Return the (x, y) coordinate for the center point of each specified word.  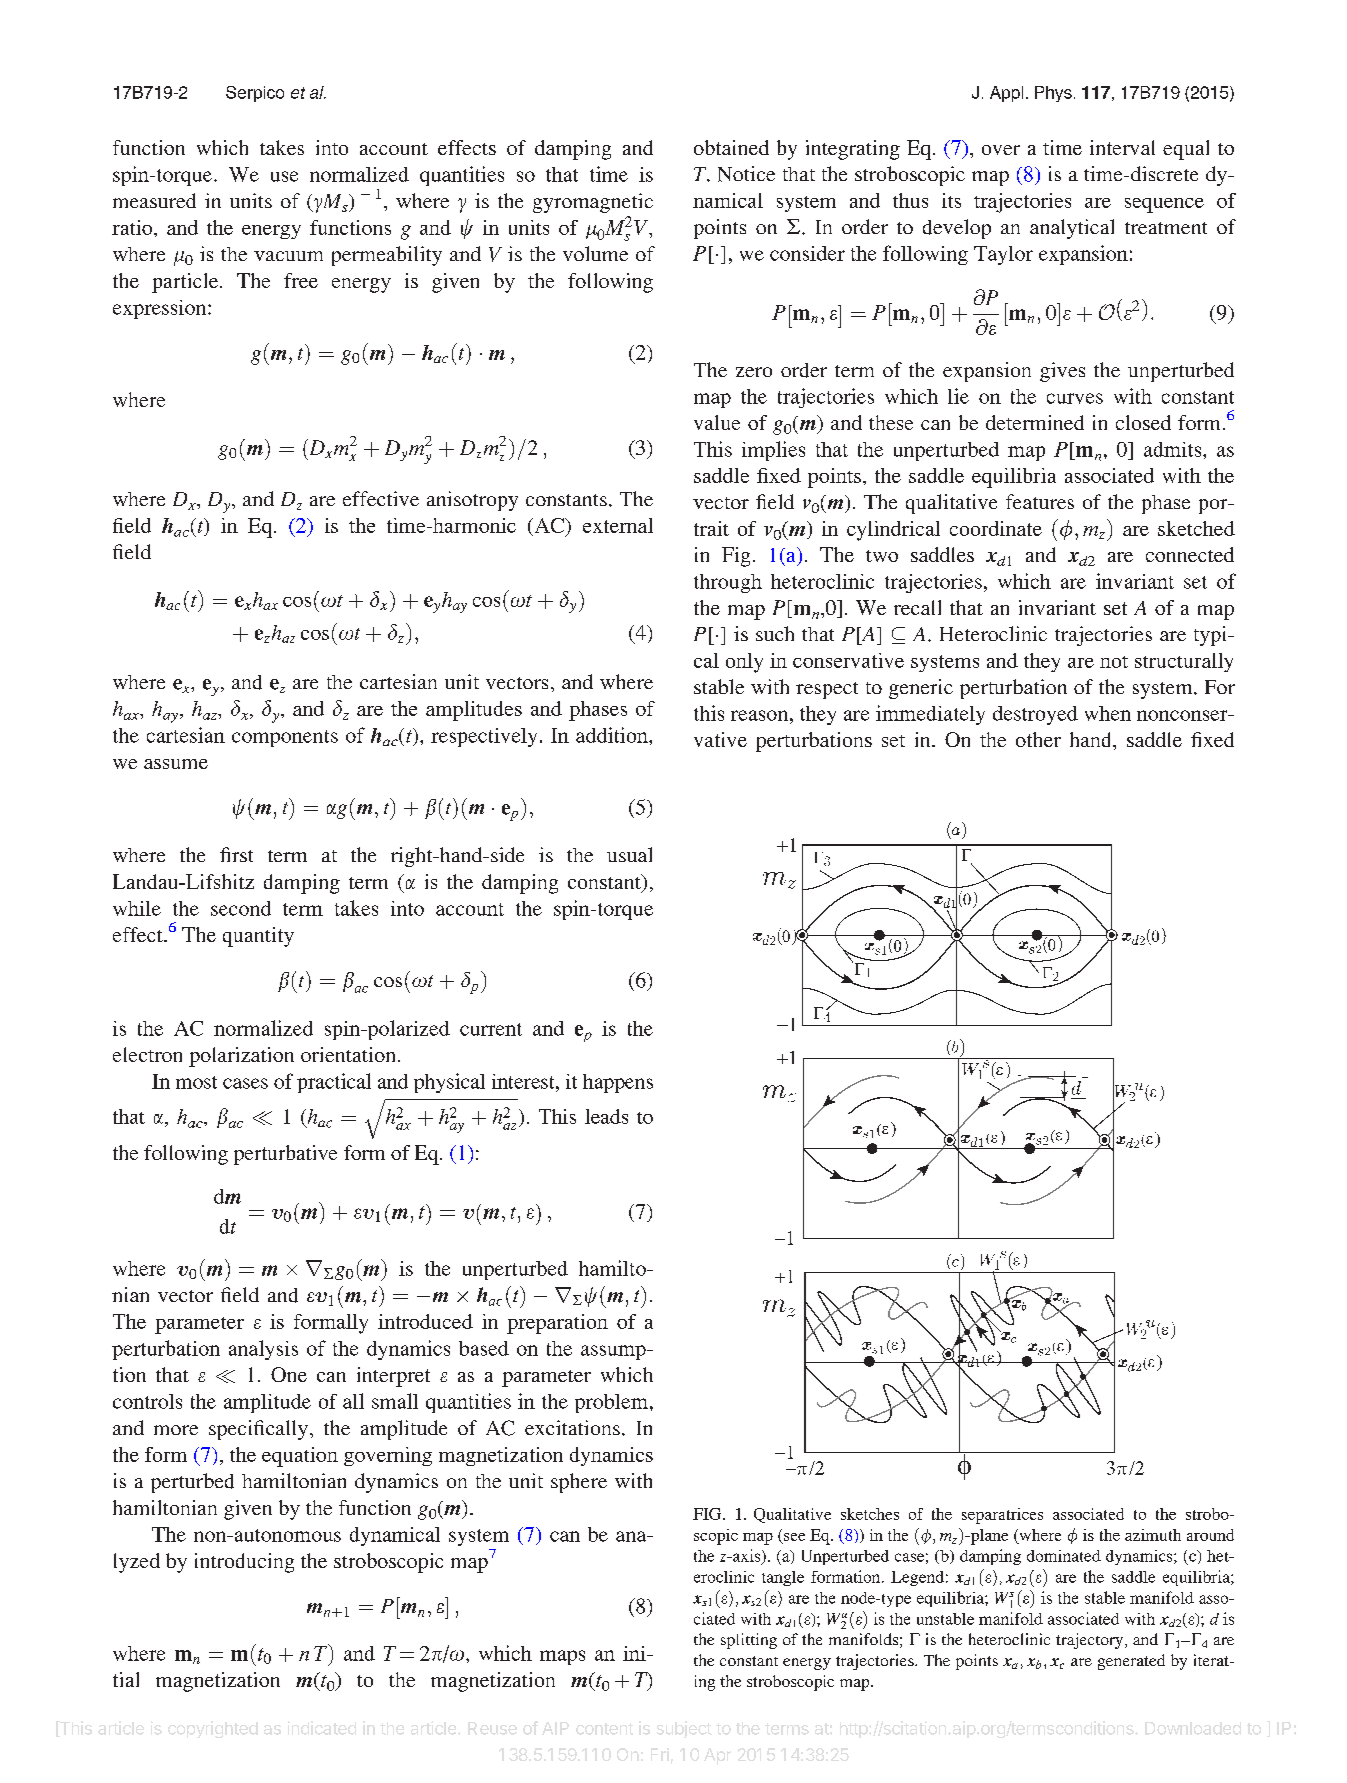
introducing (244, 1563)
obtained (731, 147)
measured (154, 200)
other (1038, 739)
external (618, 525)
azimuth (1153, 1535)
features (1040, 501)
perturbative (285, 1155)
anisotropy (472, 501)
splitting (749, 1641)
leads (606, 1116)
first (236, 854)
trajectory (1091, 1641)
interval (1122, 147)
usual (629, 854)
